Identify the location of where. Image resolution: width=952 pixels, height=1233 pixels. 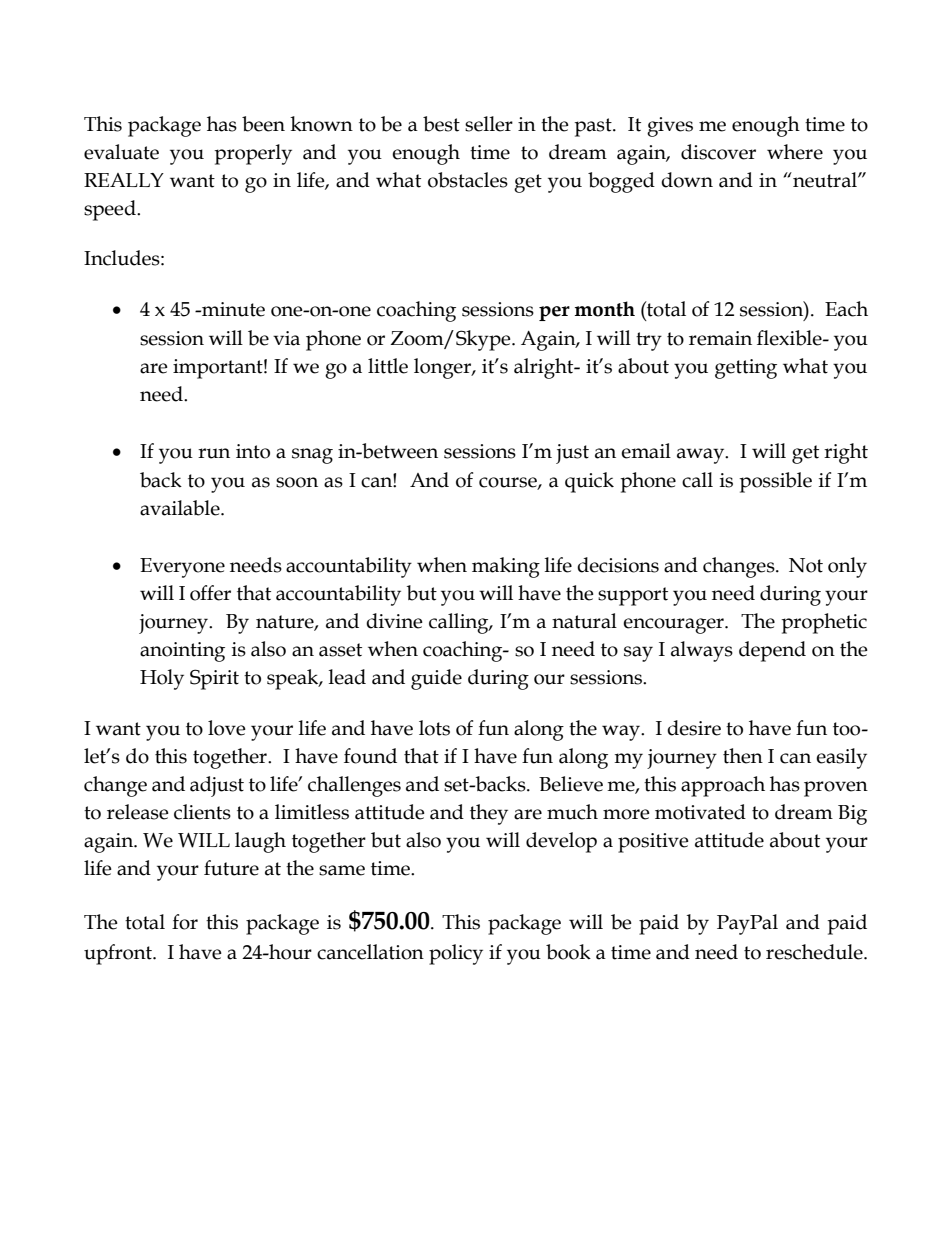
(795, 152).
